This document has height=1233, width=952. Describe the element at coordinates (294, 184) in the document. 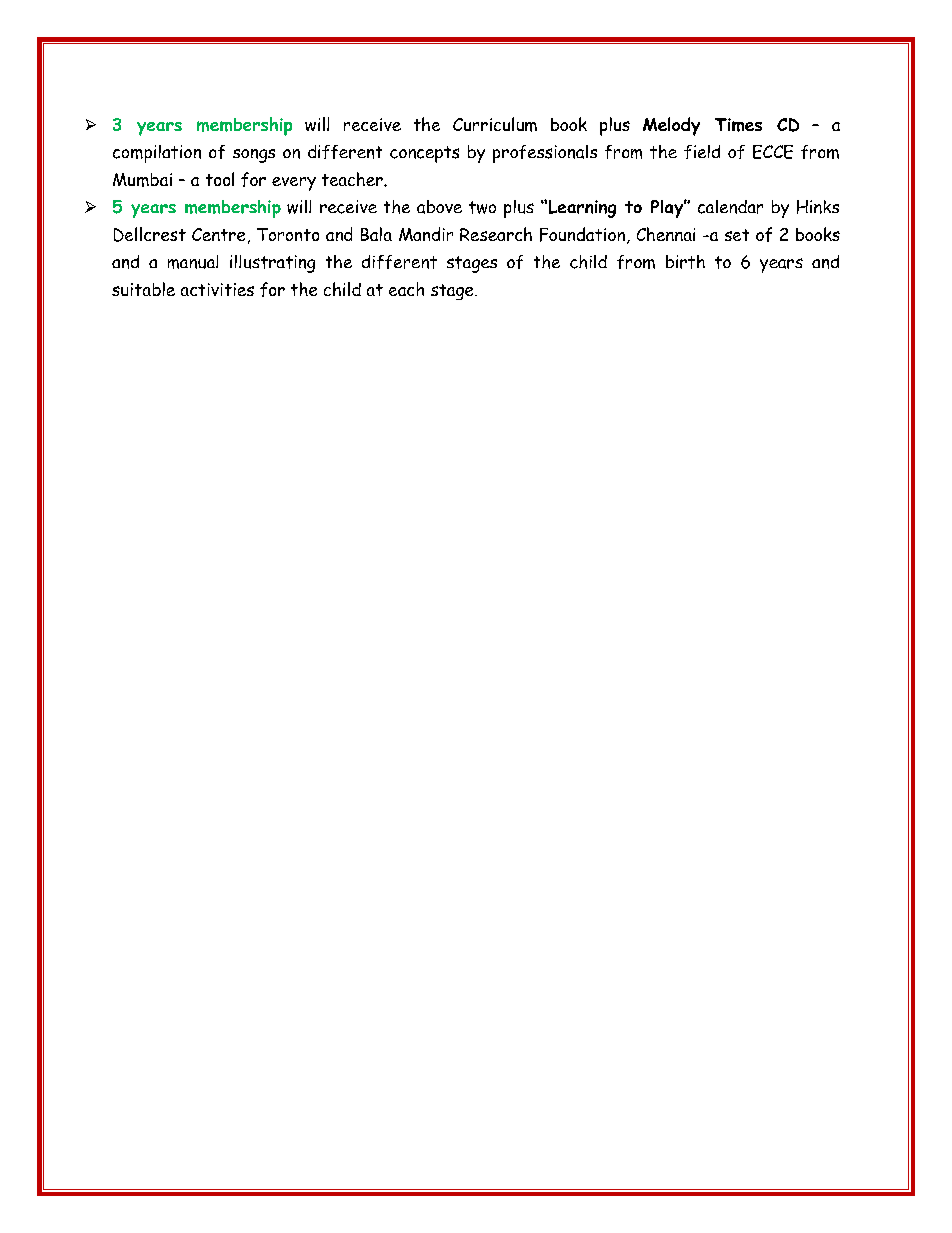

I see `every` at that location.
